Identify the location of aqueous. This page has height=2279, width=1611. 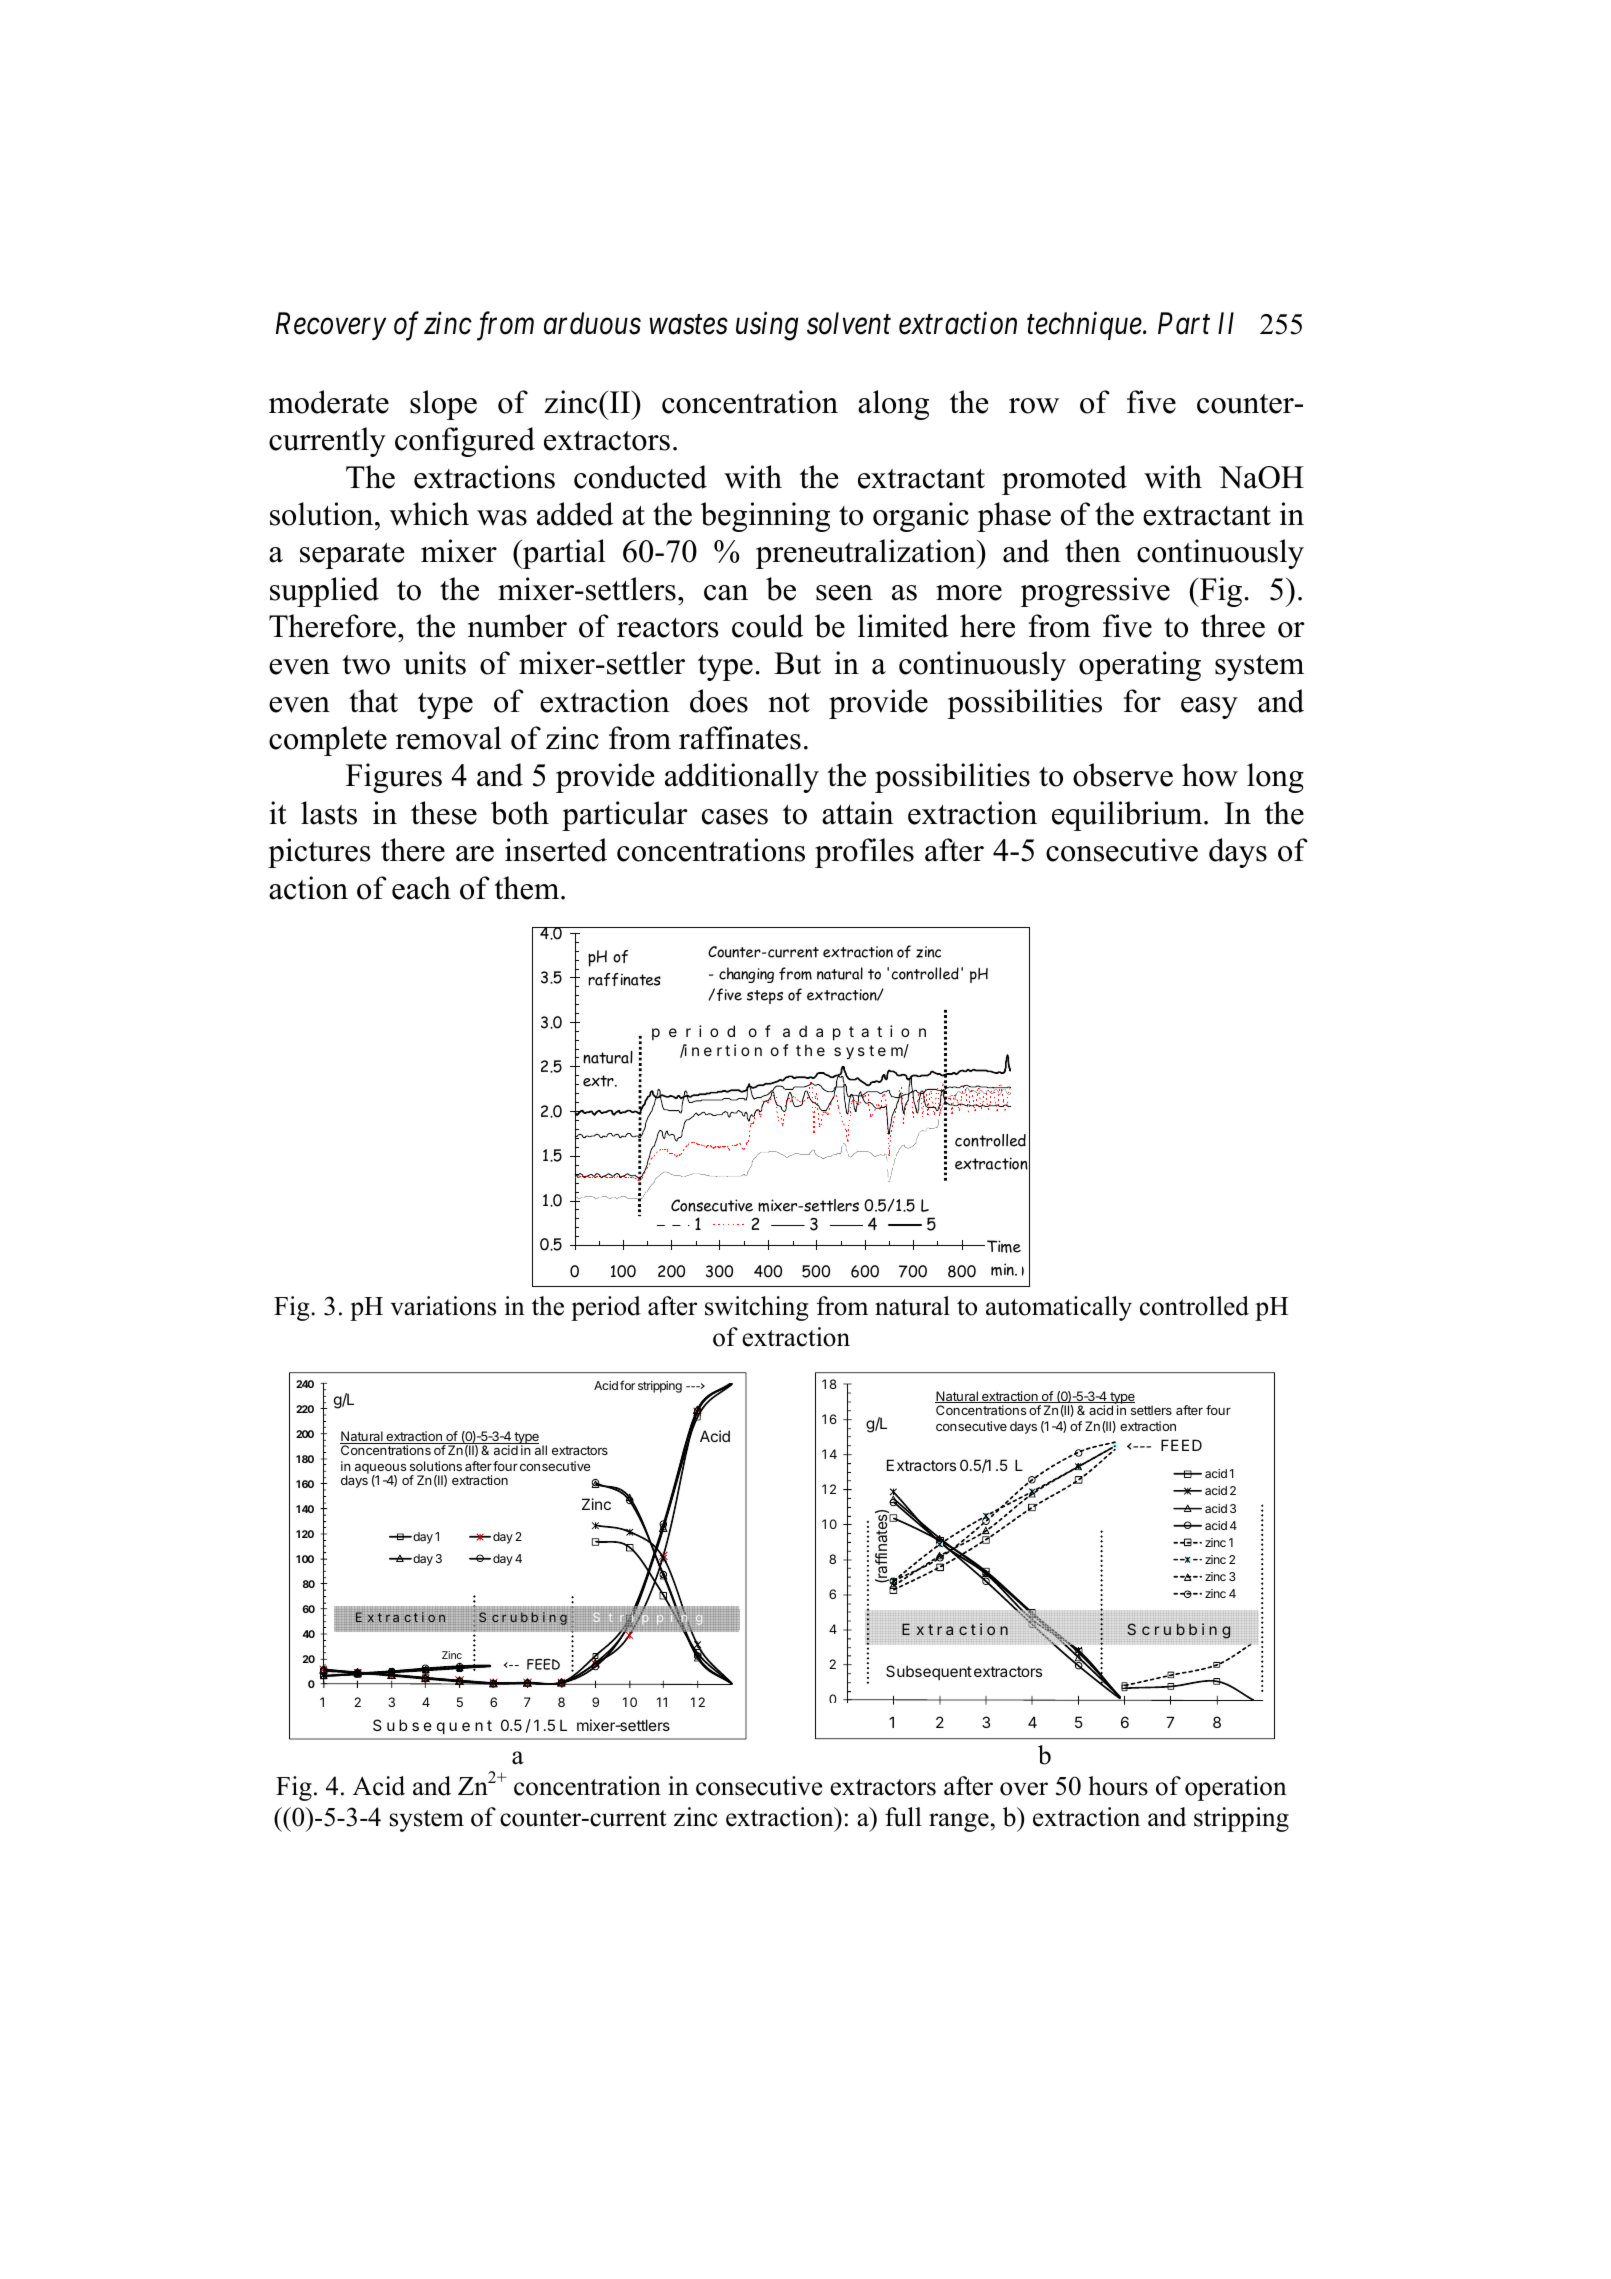
(380, 1470).
